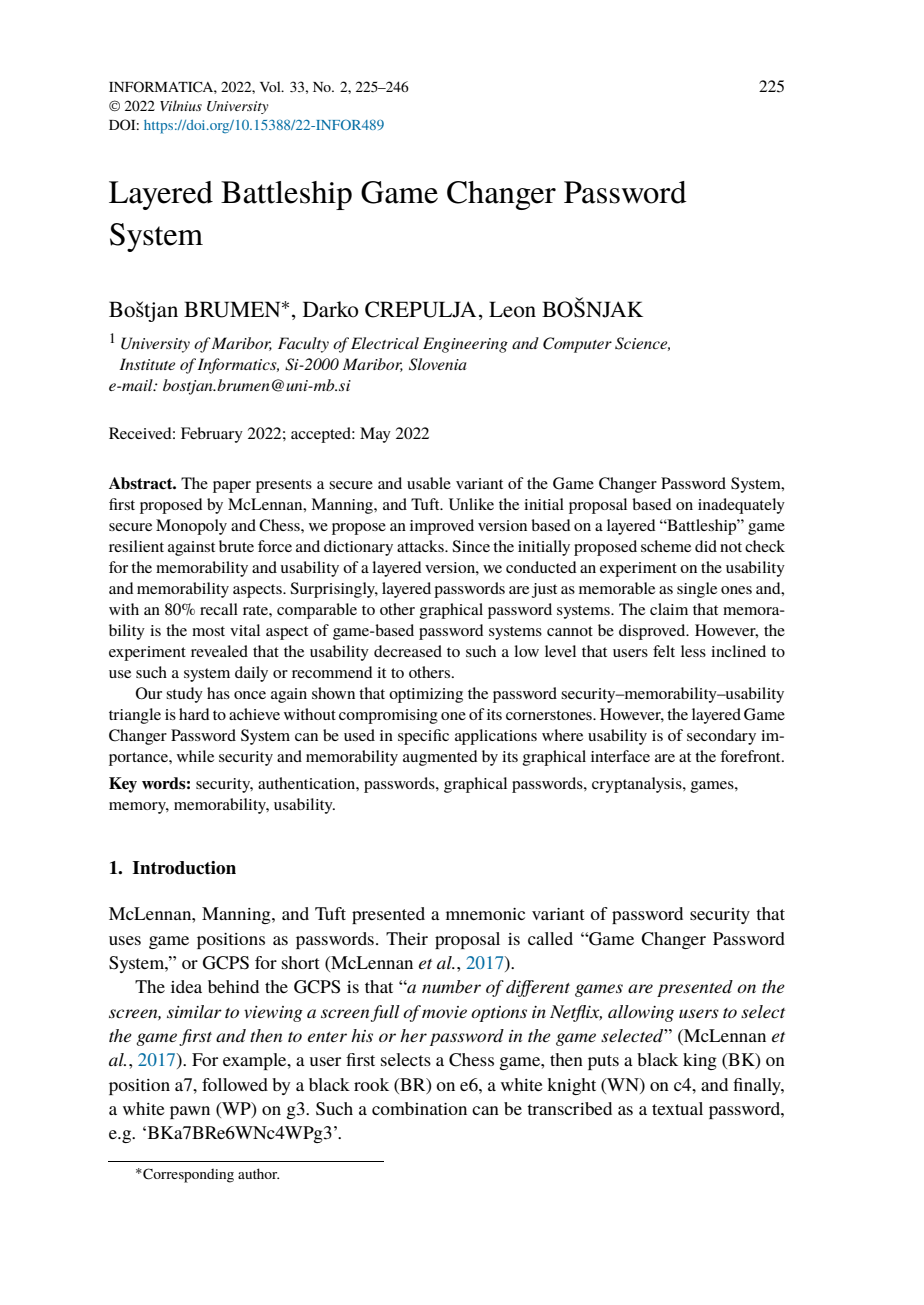 This document has width=924, height=1305. Describe the element at coordinates (194, 714) in the document. I see `hard` at that location.
